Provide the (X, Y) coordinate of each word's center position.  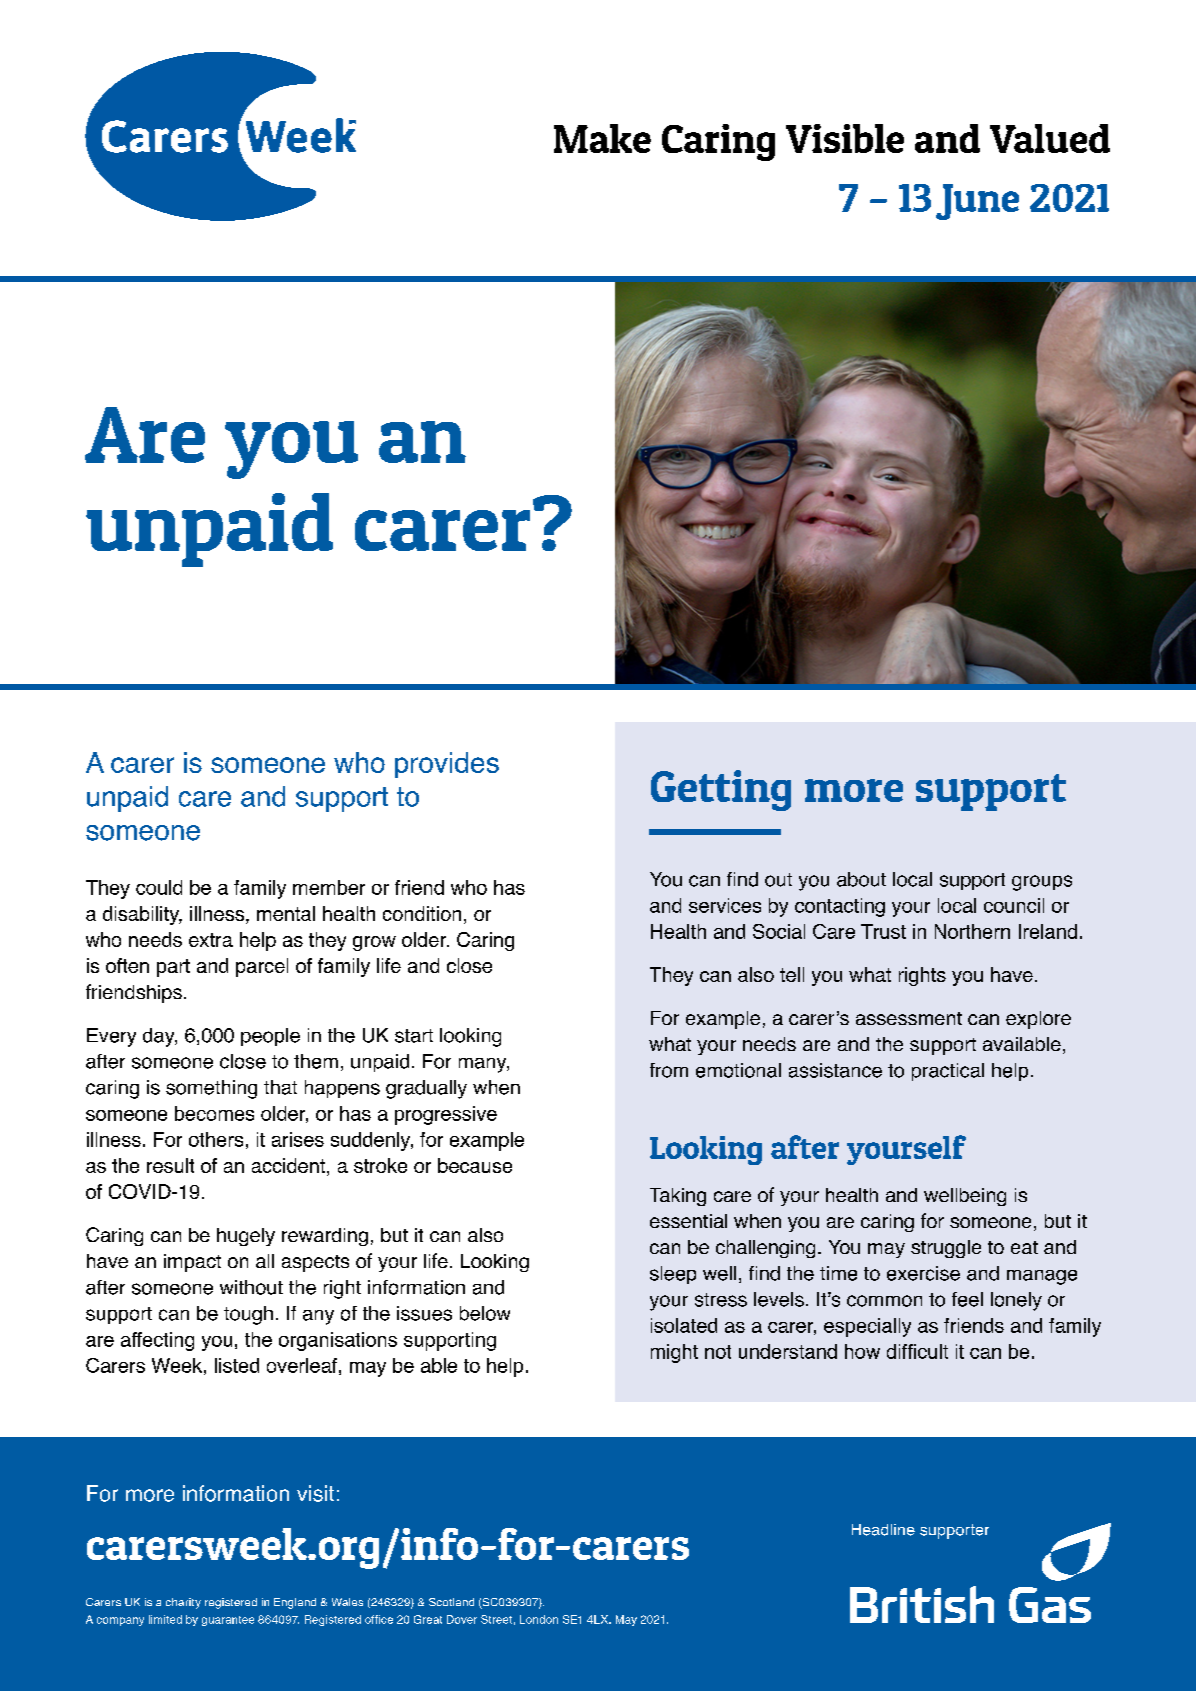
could (159, 887)
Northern (972, 931)
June (977, 202)
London (539, 1619)
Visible (845, 138)
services (725, 905)
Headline (883, 1530)
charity (183, 1603)
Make (602, 138)
